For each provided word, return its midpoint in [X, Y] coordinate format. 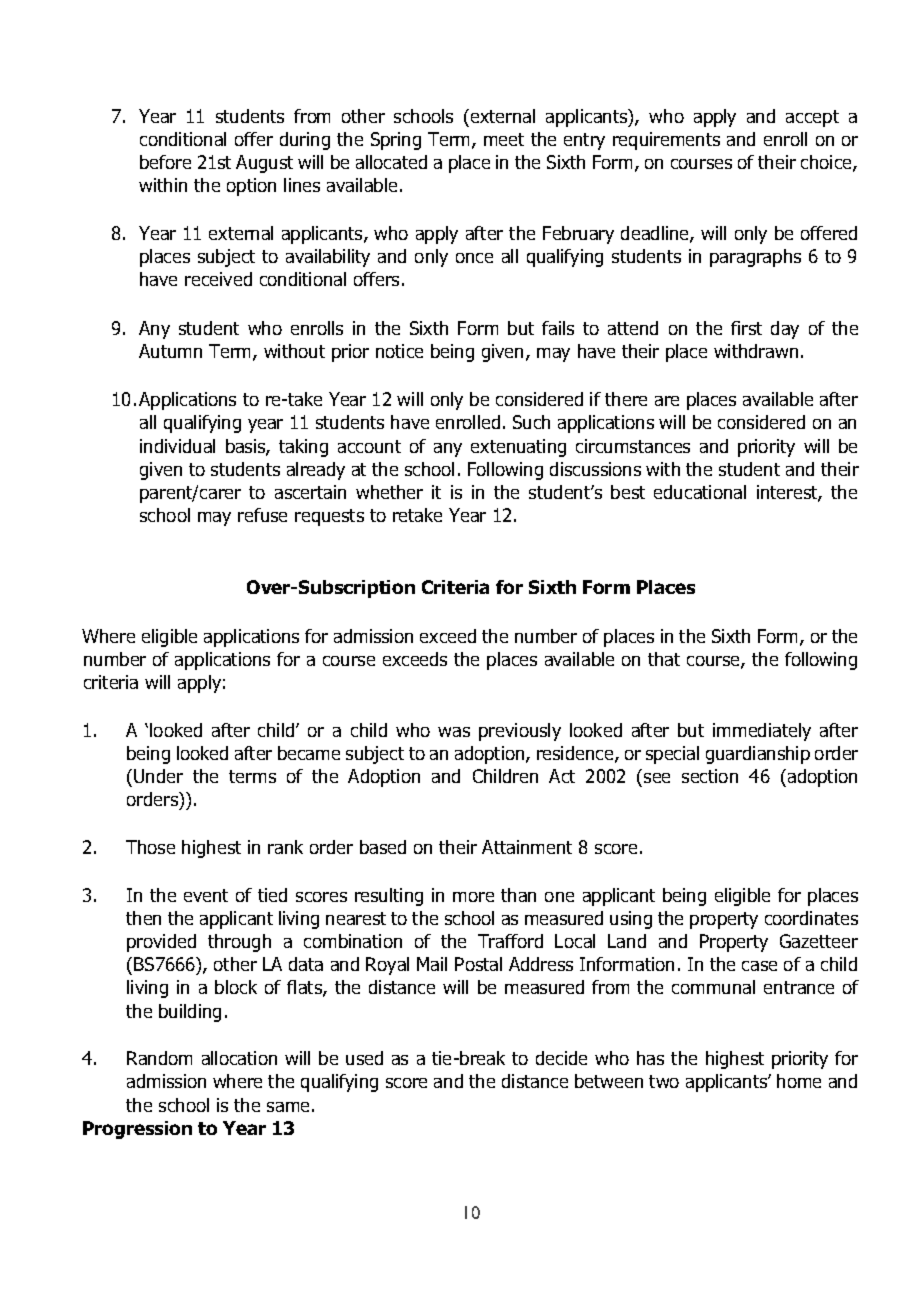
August [264, 164]
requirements [666, 141]
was [454, 732]
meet [504, 139]
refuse [262, 515]
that [664, 659]
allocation [239, 1058]
